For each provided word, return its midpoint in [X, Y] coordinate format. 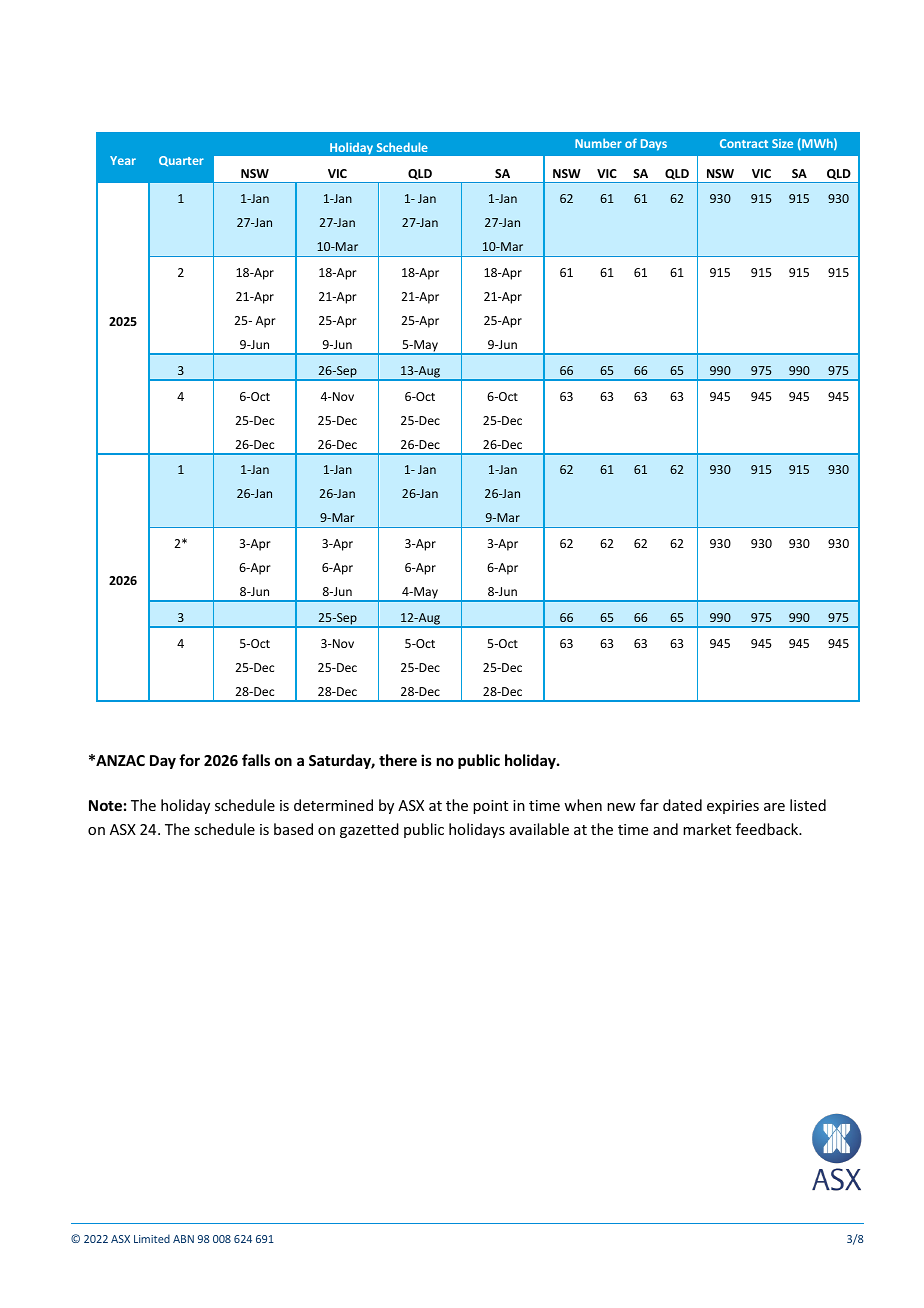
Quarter [181, 161]
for [189, 760]
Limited [152, 1238]
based [293, 829]
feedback [768, 829]
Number [598, 143]
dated [682, 805]
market [707, 829]
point [490, 807]
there [398, 760]
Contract [744, 143]
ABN [183, 1239]
